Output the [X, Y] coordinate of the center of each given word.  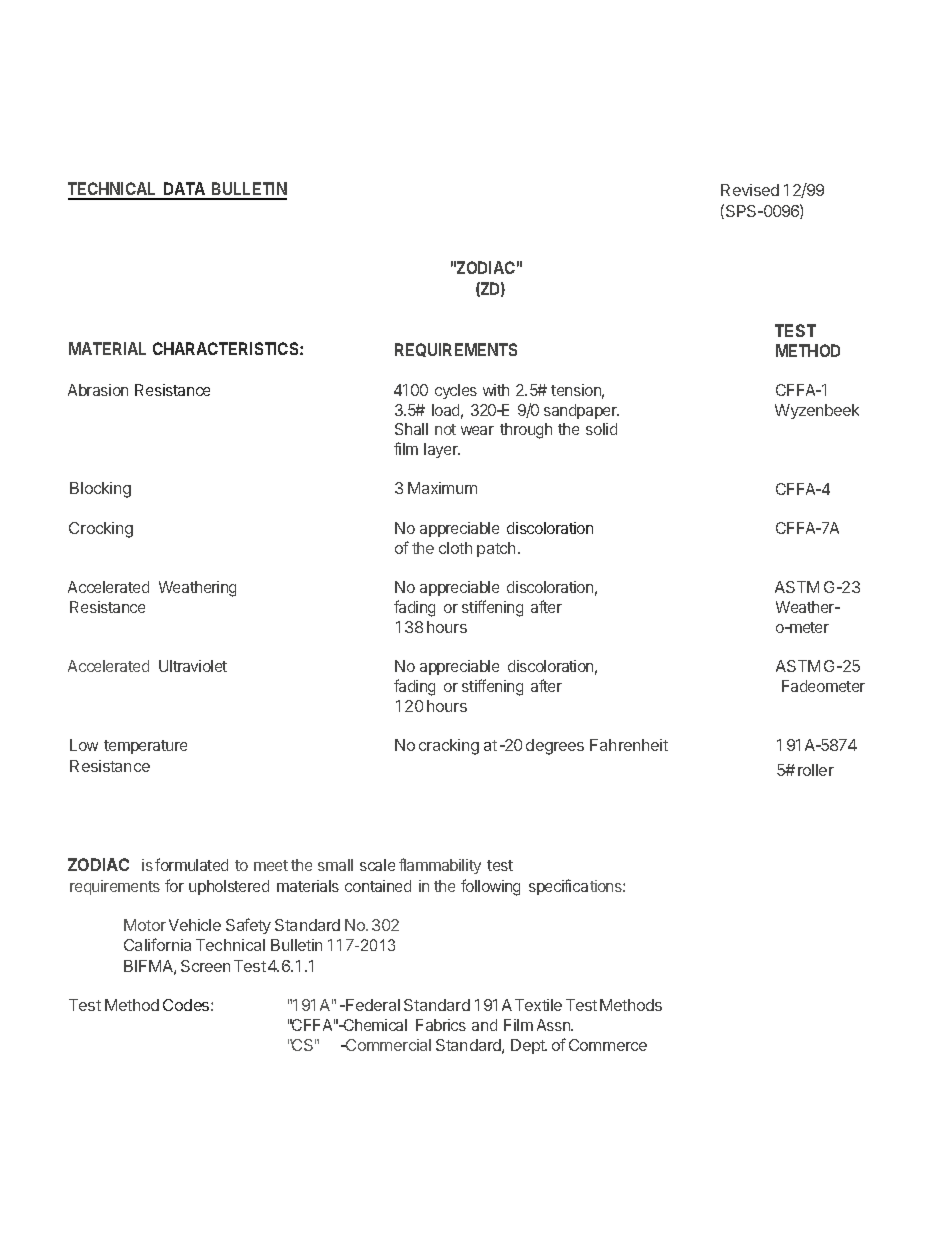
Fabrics [441, 1025]
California [157, 944]
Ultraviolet [193, 666]
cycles [456, 391]
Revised [750, 190]
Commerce [608, 1045]
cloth [455, 548]
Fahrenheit [629, 745]
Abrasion [98, 390]
